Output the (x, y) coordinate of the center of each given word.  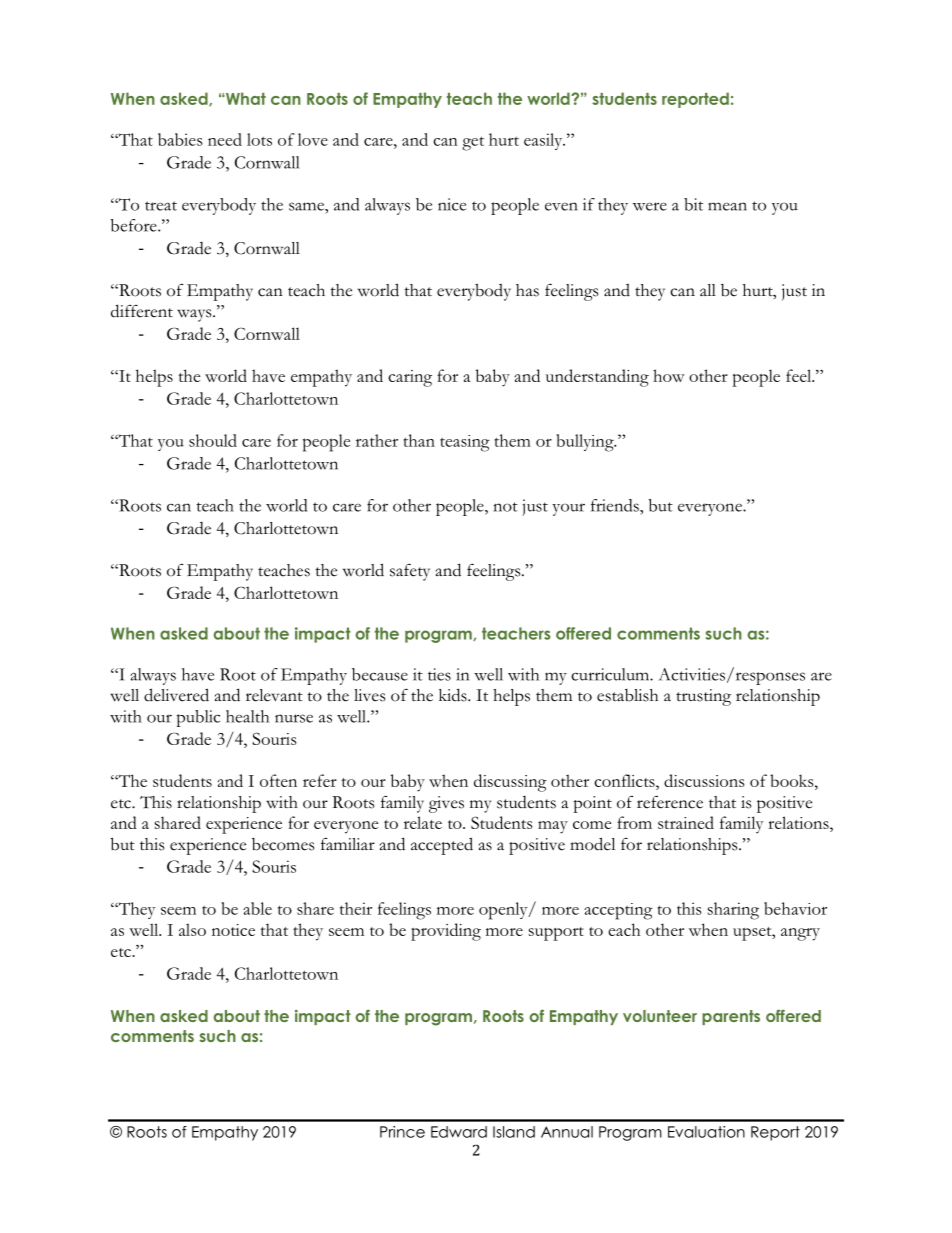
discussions (704, 780)
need (225, 139)
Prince (402, 1132)
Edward (459, 1132)
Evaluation (706, 1132)
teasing (465, 443)
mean (727, 206)
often (278, 780)
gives (446, 804)
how (669, 375)
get (473, 143)
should (213, 440)
